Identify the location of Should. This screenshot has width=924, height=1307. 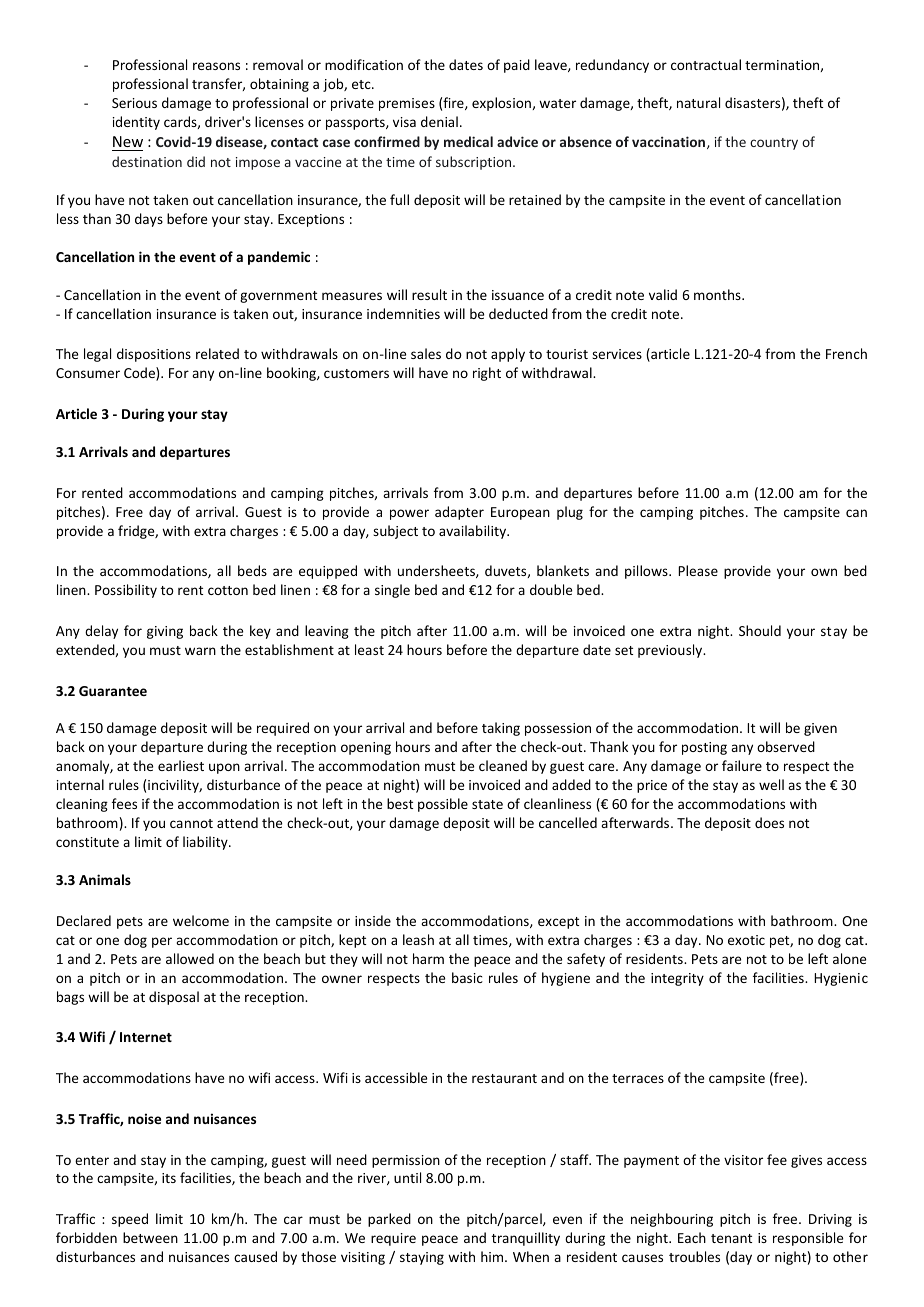
(760, 630).
